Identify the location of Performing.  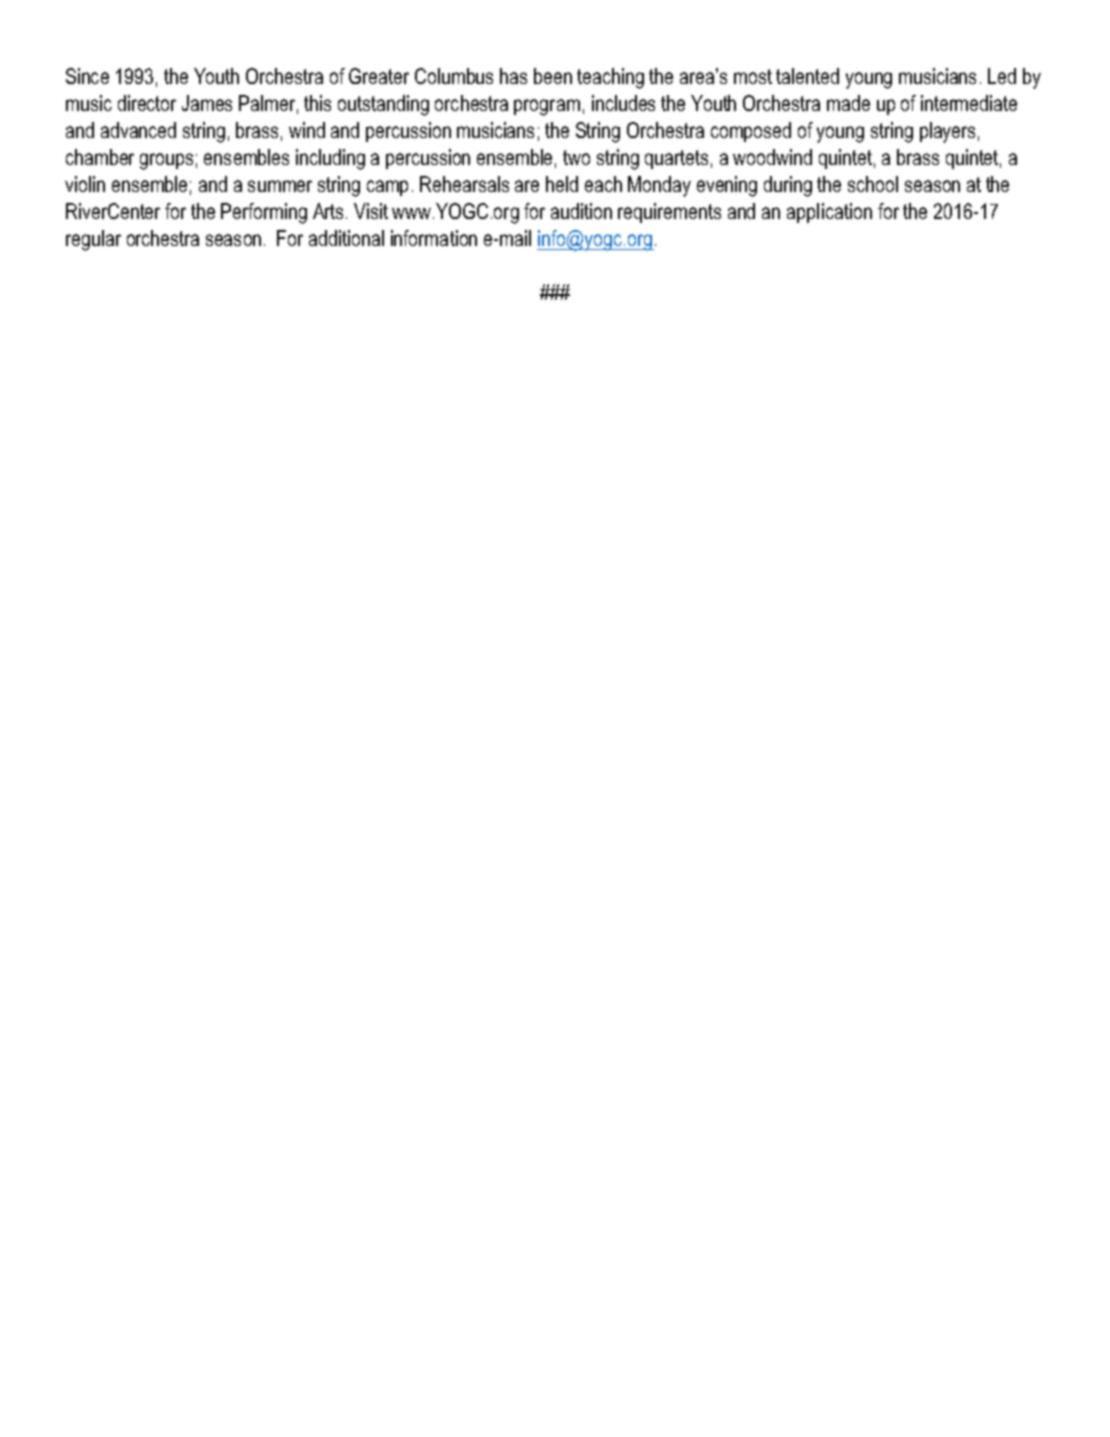
(264, 213).
